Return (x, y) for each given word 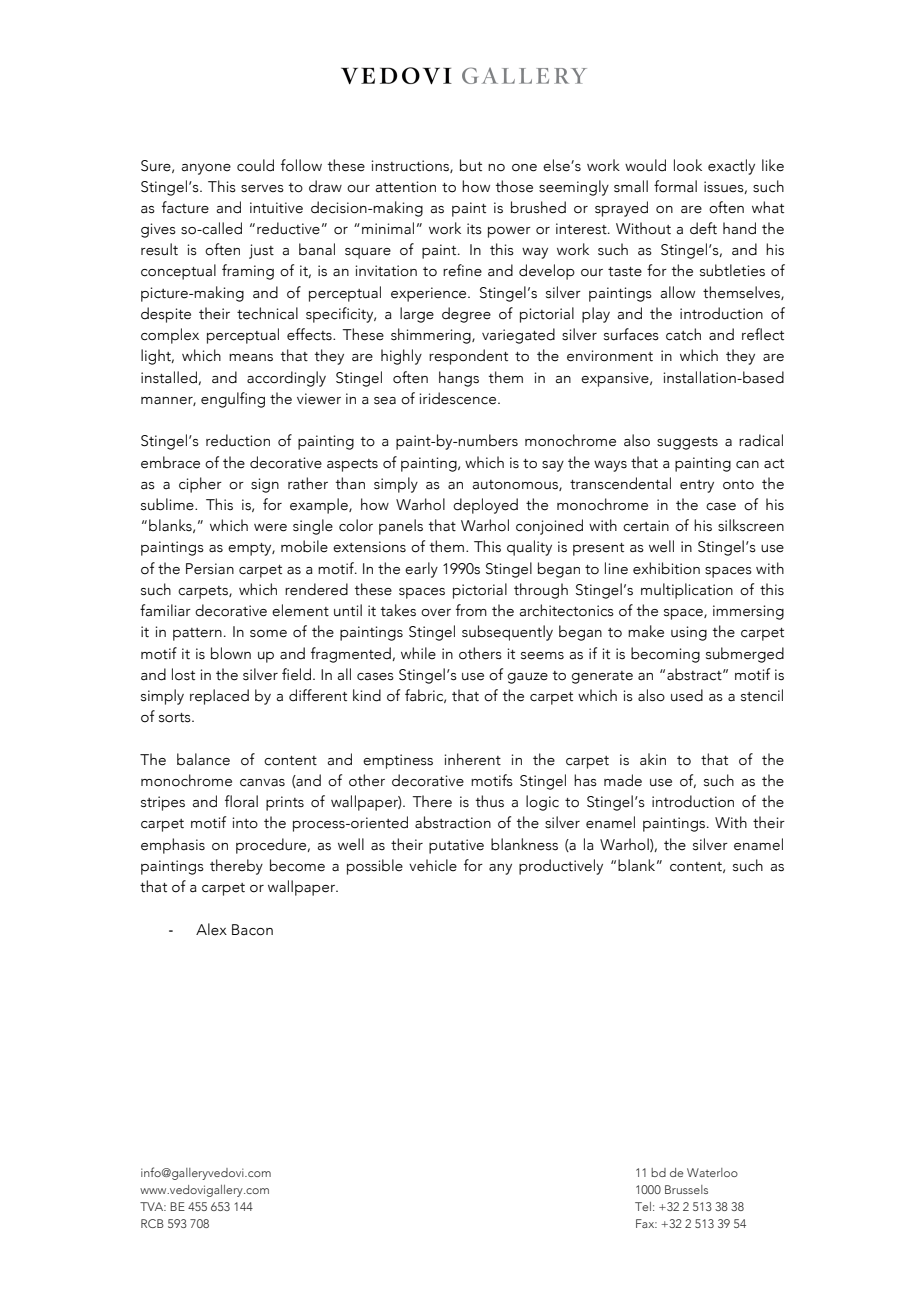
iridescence (459, 398)
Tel (643, 1206)
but (471, 165)
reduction (238, 440)
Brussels (686, 1189)
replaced (219, 697)
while (418, 653)
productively (561, 867)
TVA (153, 1206)
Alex (211, 929)
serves (262, 189)
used (687, 695)
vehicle (433, 865)
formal (675, 186)
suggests (687, 443)
